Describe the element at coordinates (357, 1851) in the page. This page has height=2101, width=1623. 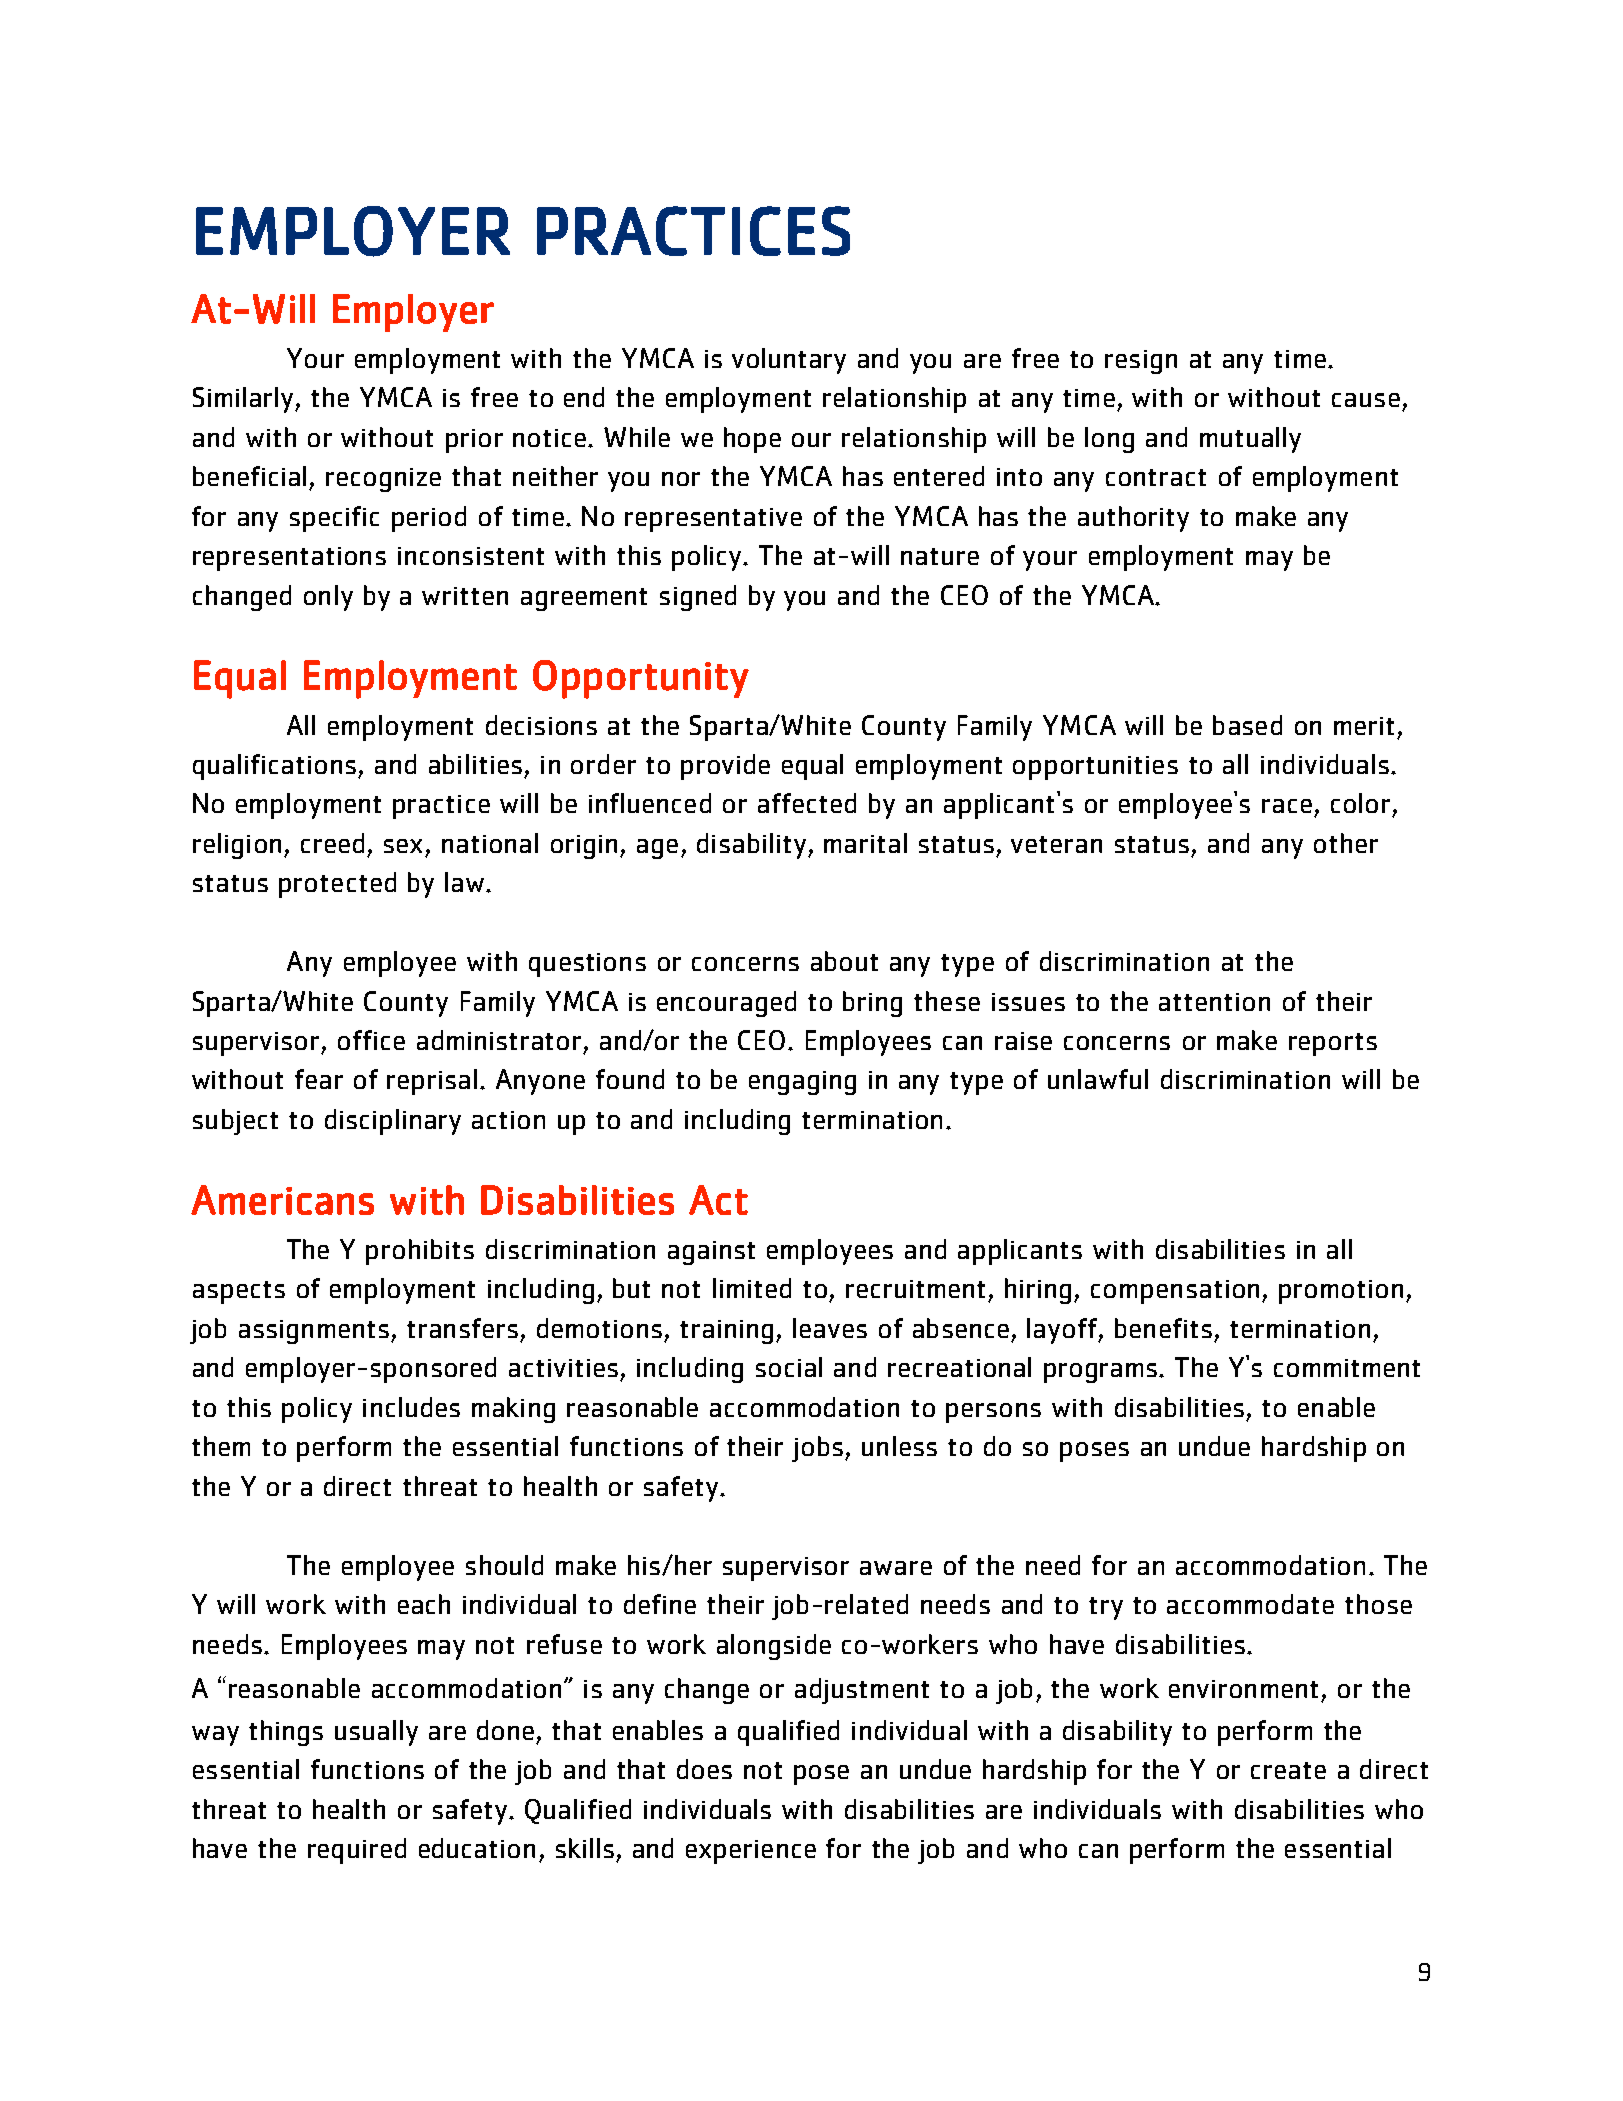
I see `required` at that location.
